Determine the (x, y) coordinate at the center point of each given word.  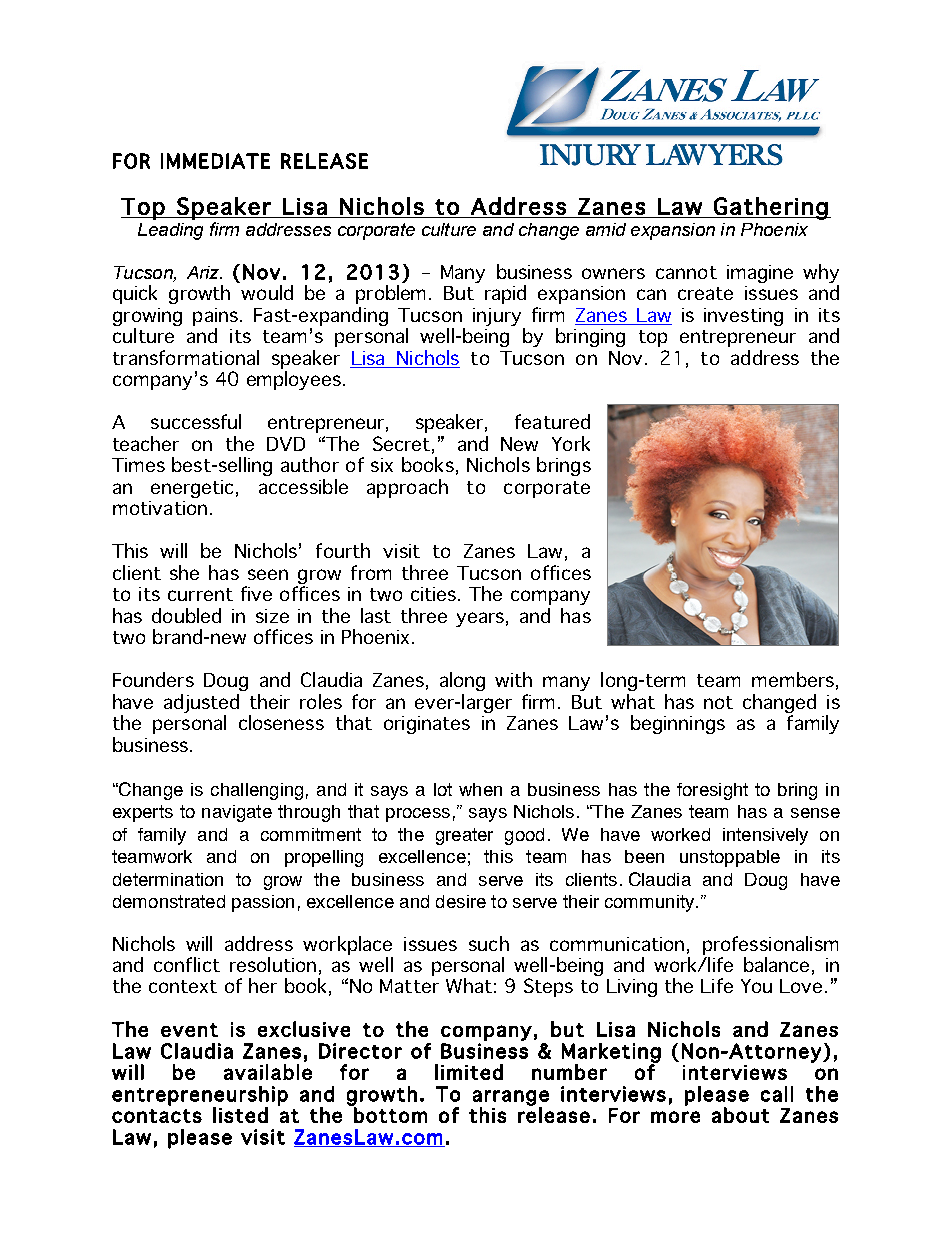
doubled (186, 615)
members (793, 679)
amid (606, 229)
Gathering (771, 208)
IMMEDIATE (215, 161)
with (513, 679)
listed (240, 1115)
